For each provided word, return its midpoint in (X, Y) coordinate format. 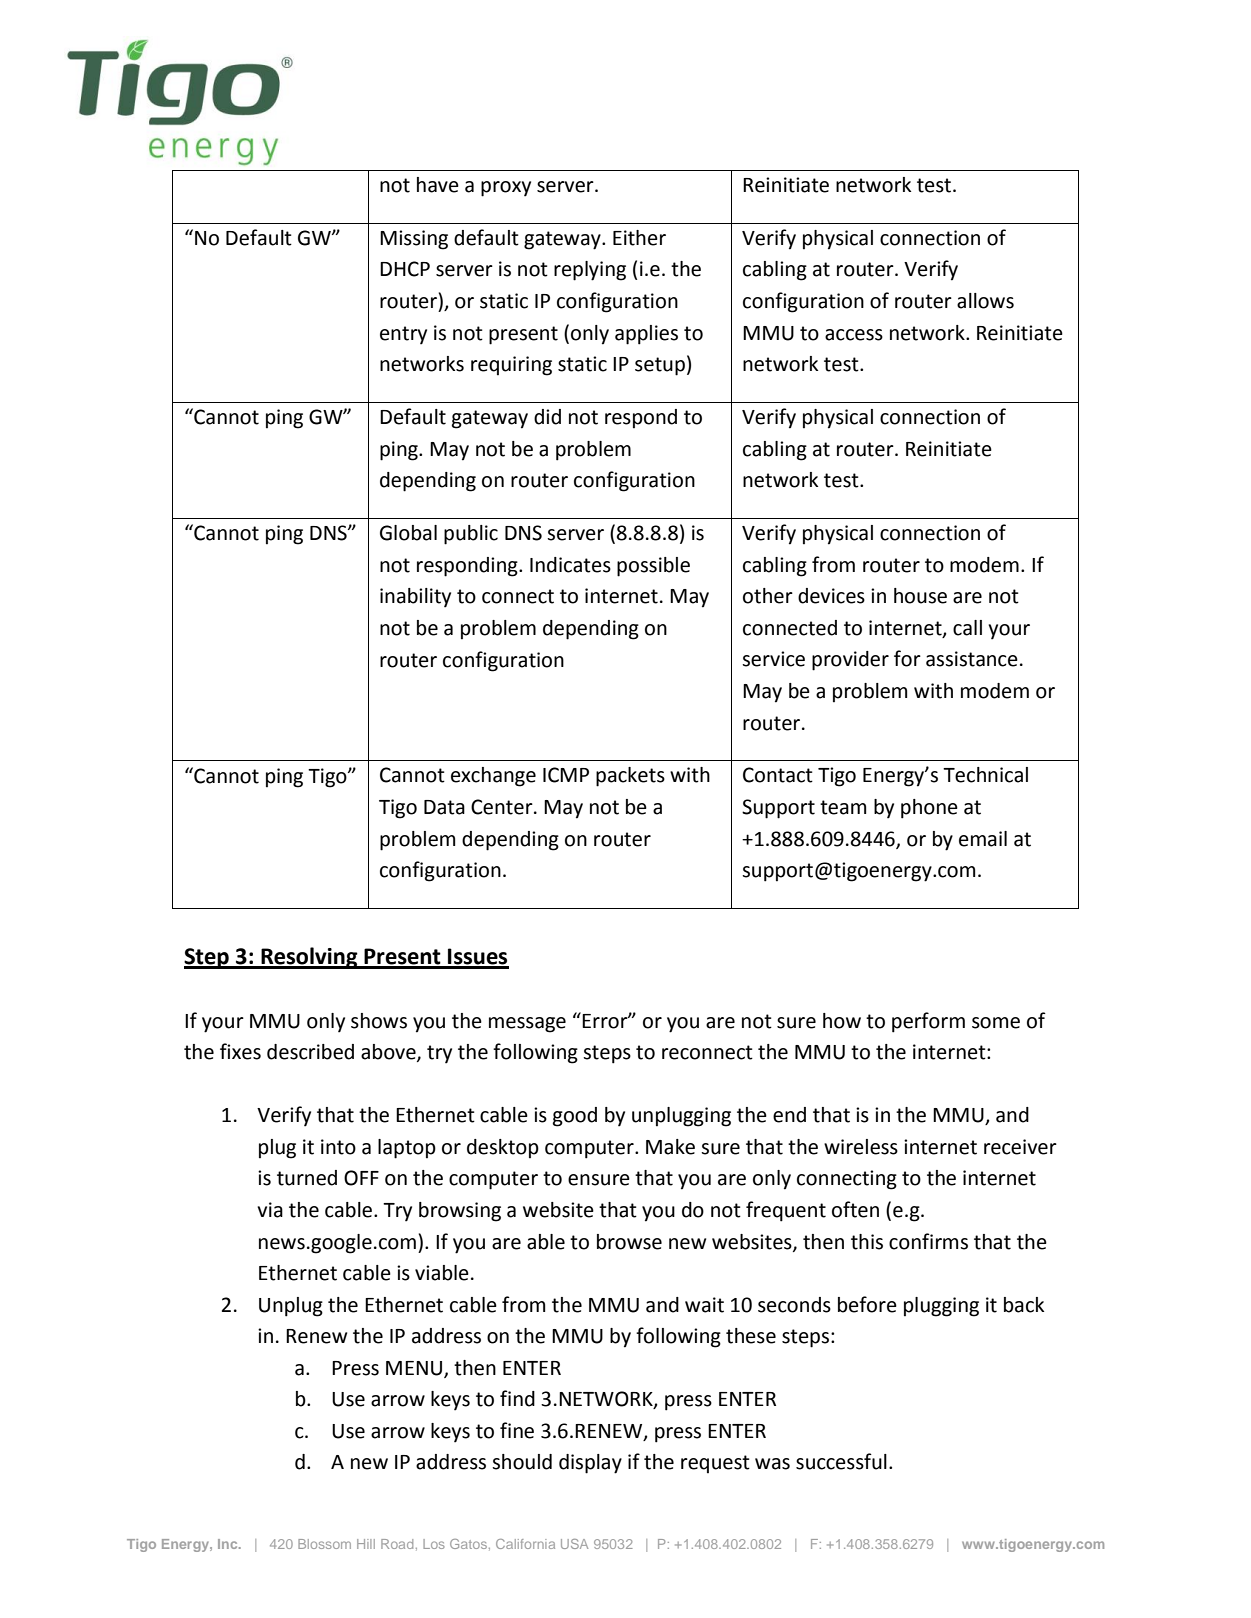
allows (985, 301)
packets (630, 777)
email (983, 839)
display (590, 1464)
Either (639, 238)
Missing (414, 240)
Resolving (309, 958)
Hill (366, 1544)
